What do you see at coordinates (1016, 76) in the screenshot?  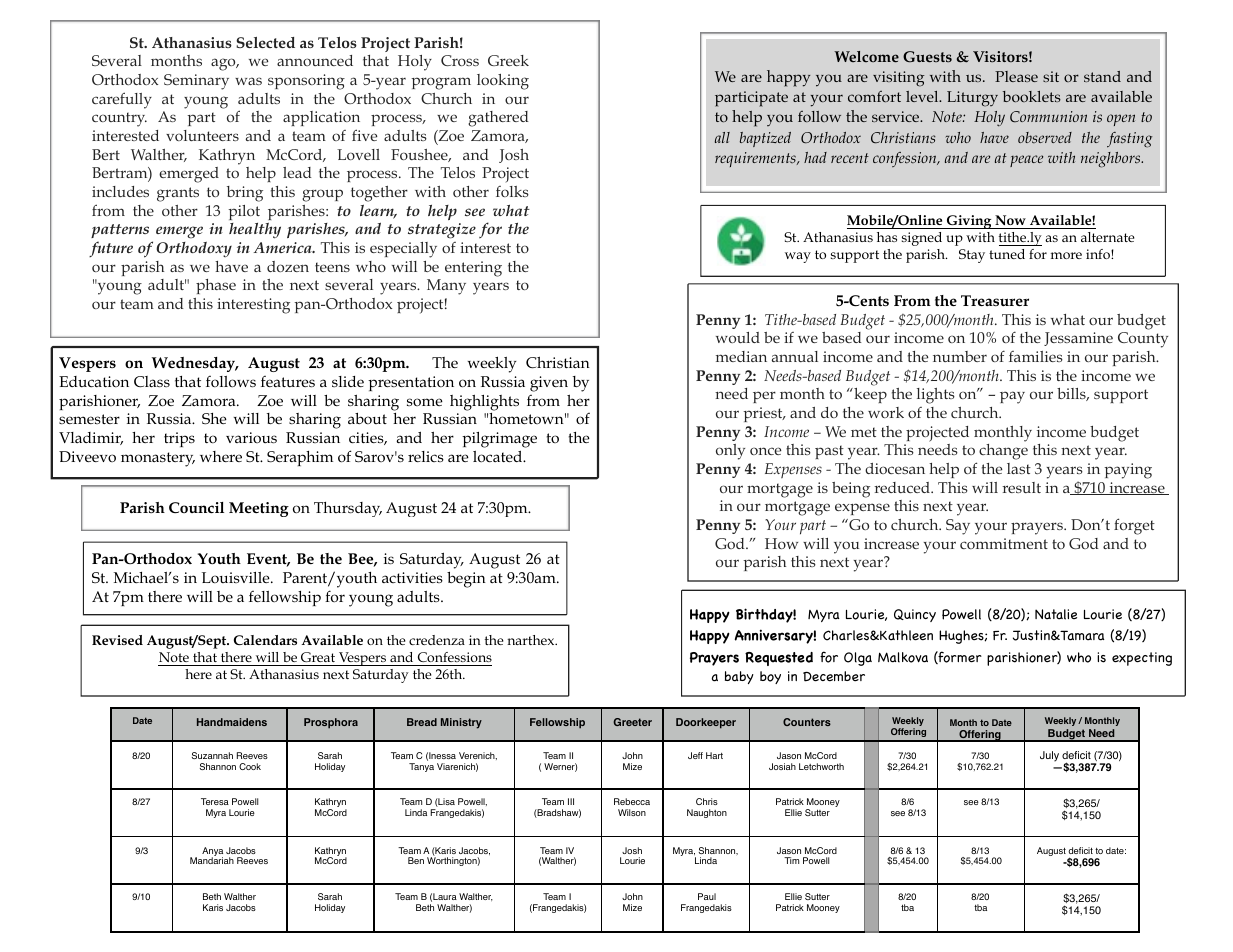 I see `Please` at bounding box center [1016, 76].
